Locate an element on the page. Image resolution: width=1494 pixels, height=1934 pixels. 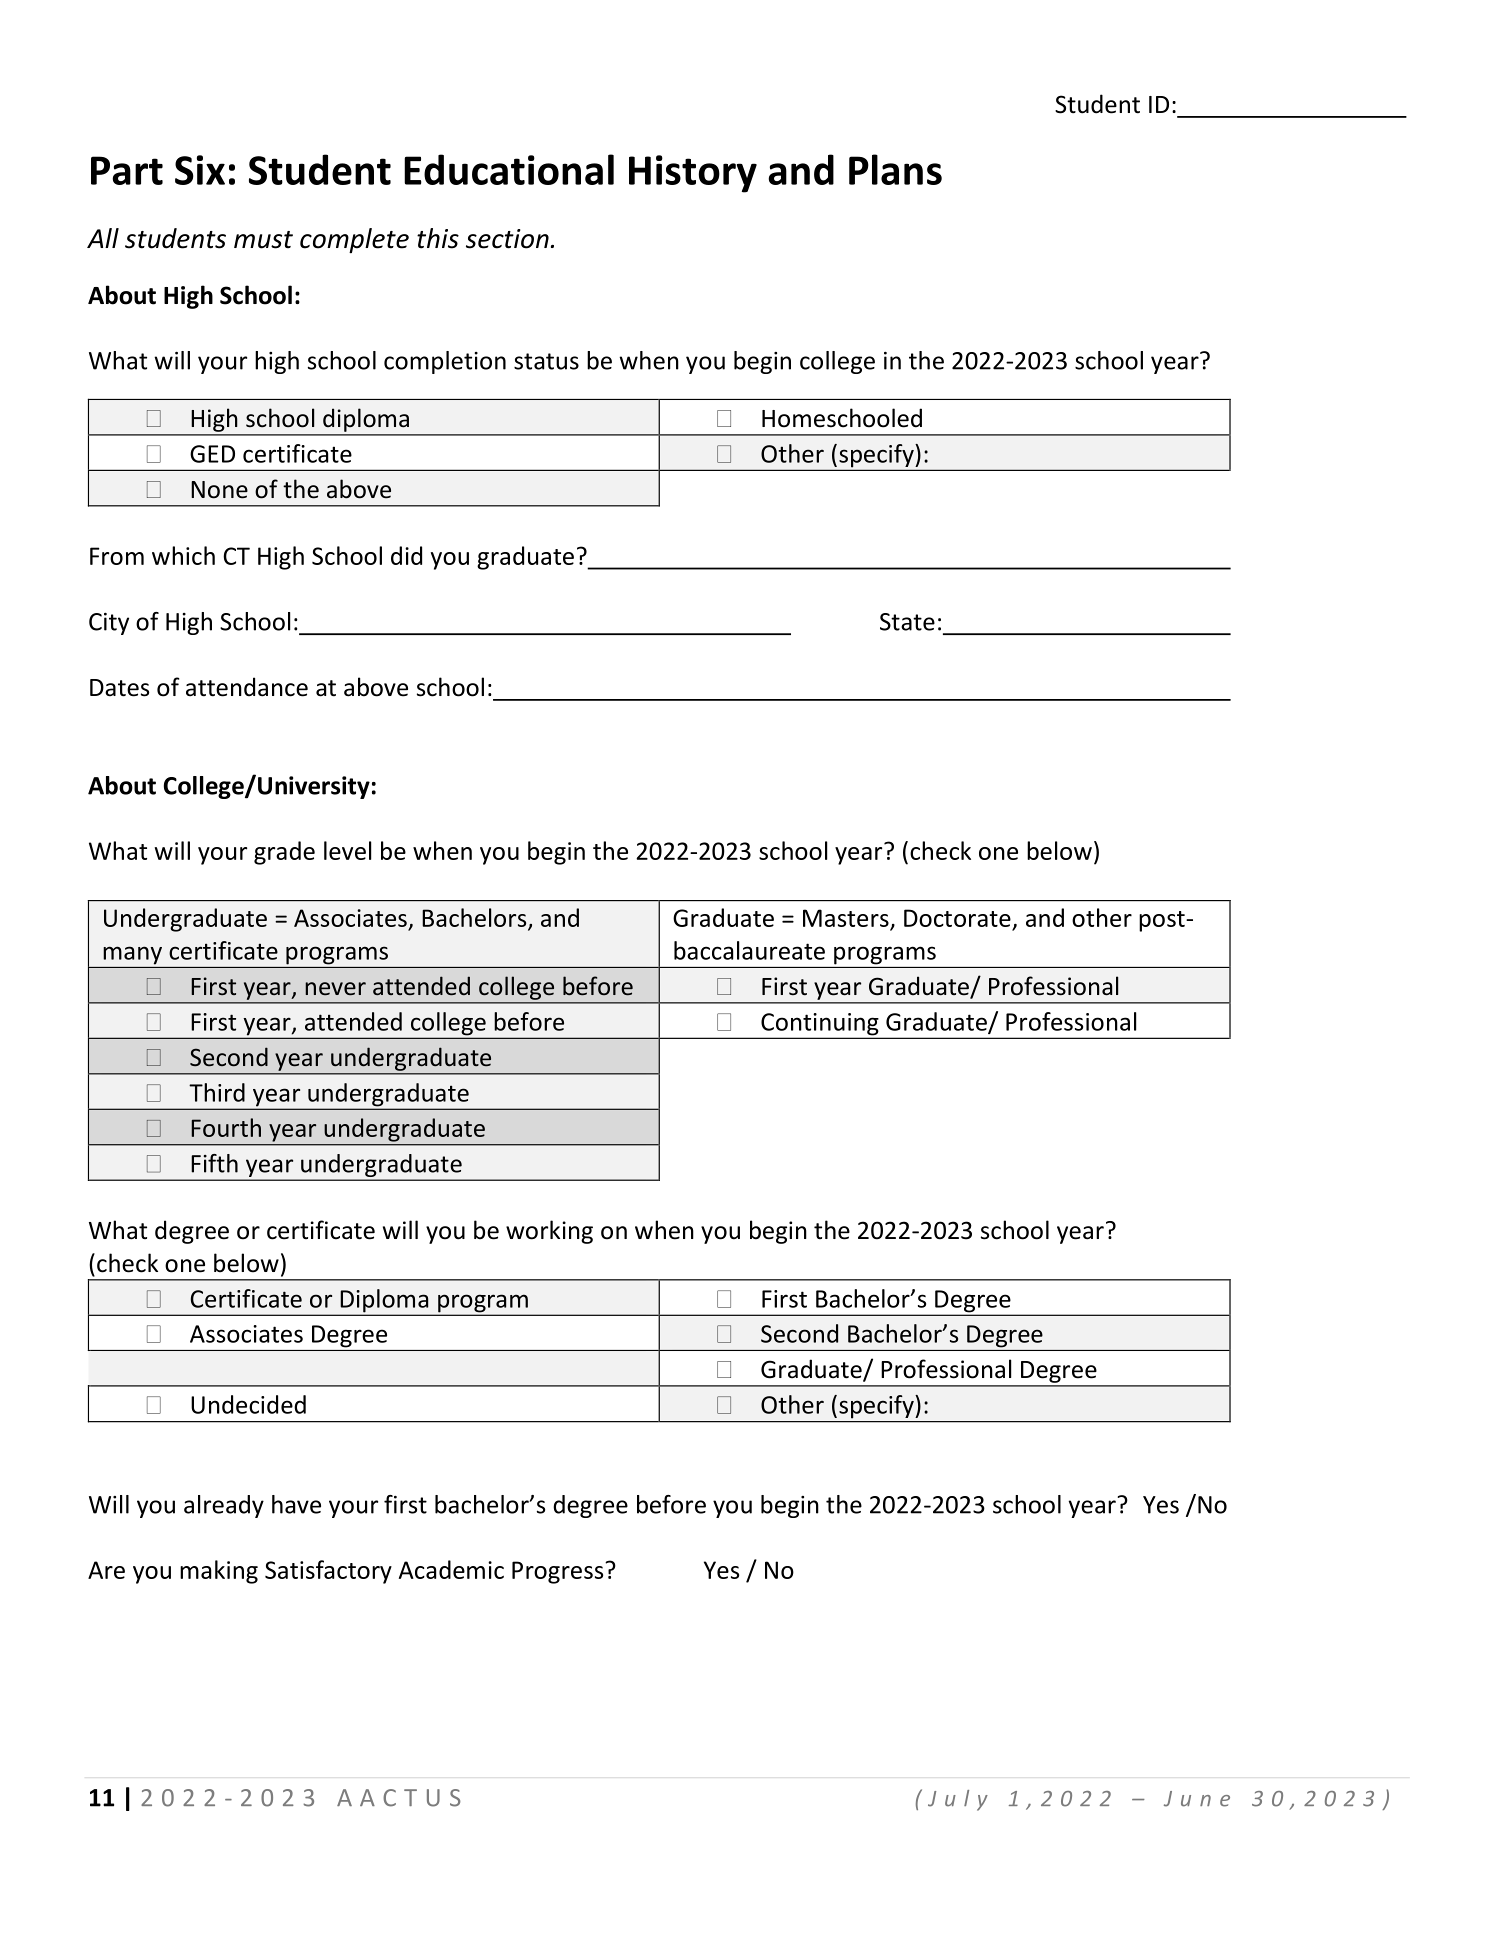
Six is located at coordinates (200, 170).
